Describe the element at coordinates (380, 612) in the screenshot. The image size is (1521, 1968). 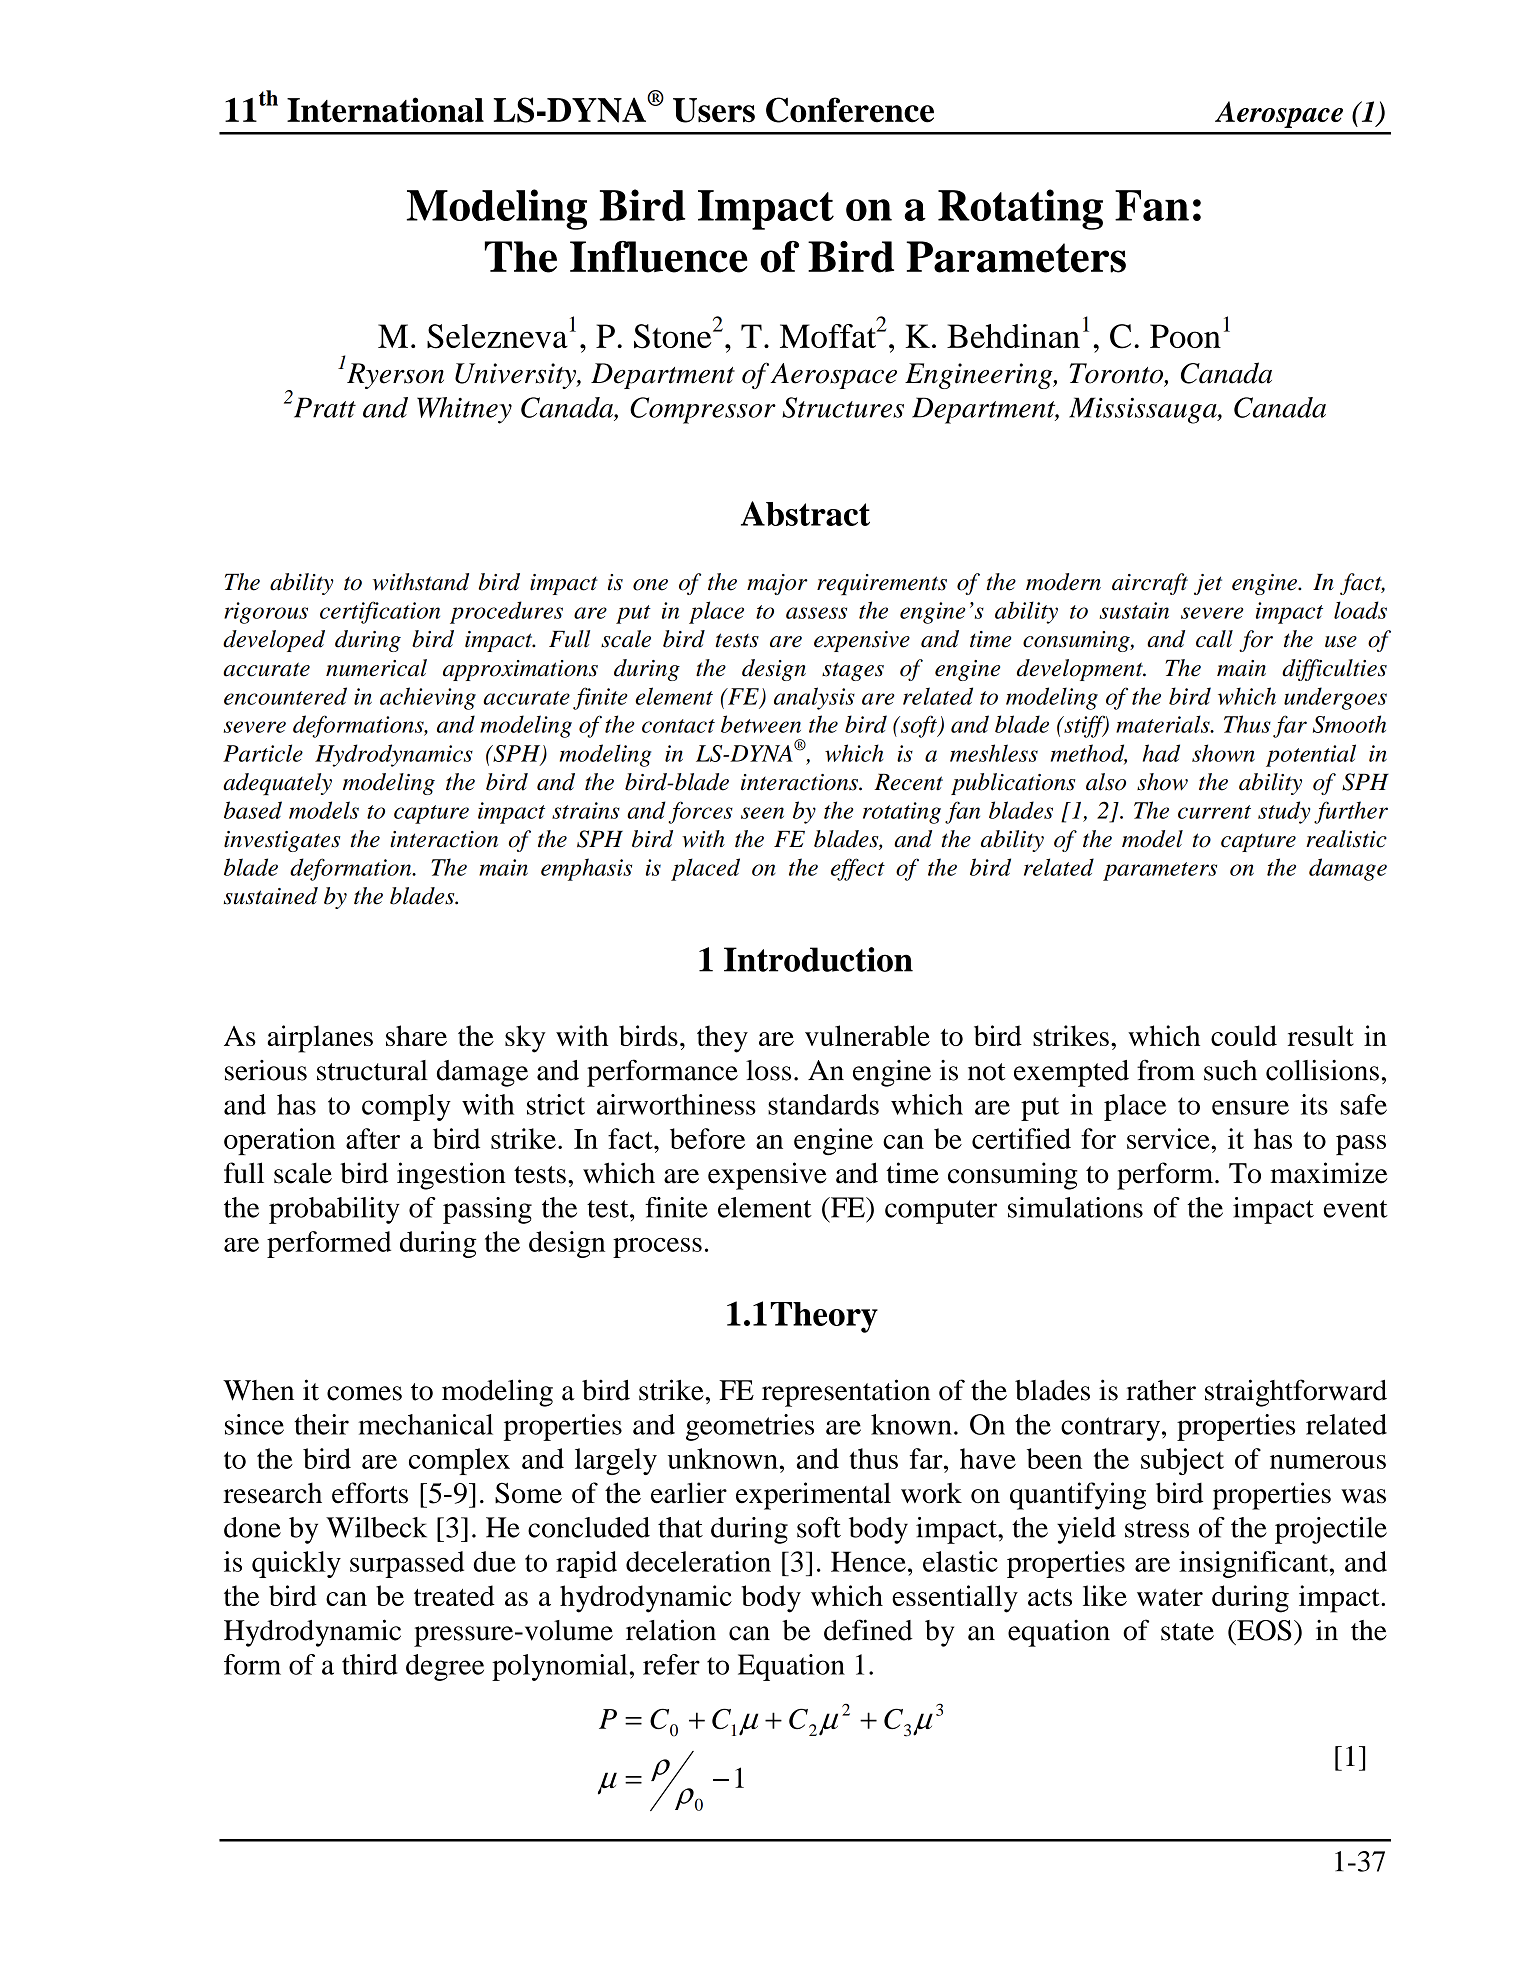
I see `certification` at that location.
